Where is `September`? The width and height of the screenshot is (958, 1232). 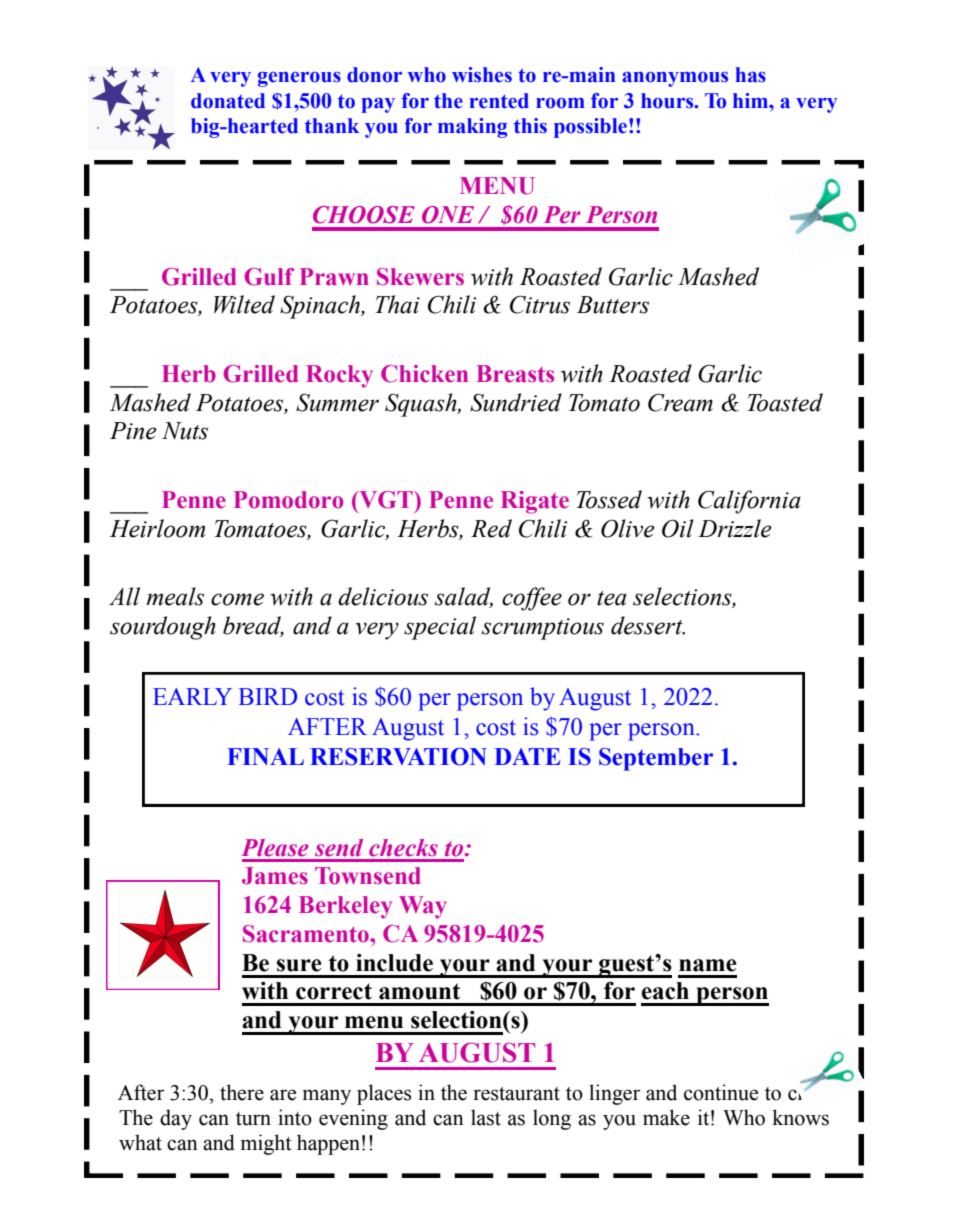
September is located at coordinates (656, 759).
